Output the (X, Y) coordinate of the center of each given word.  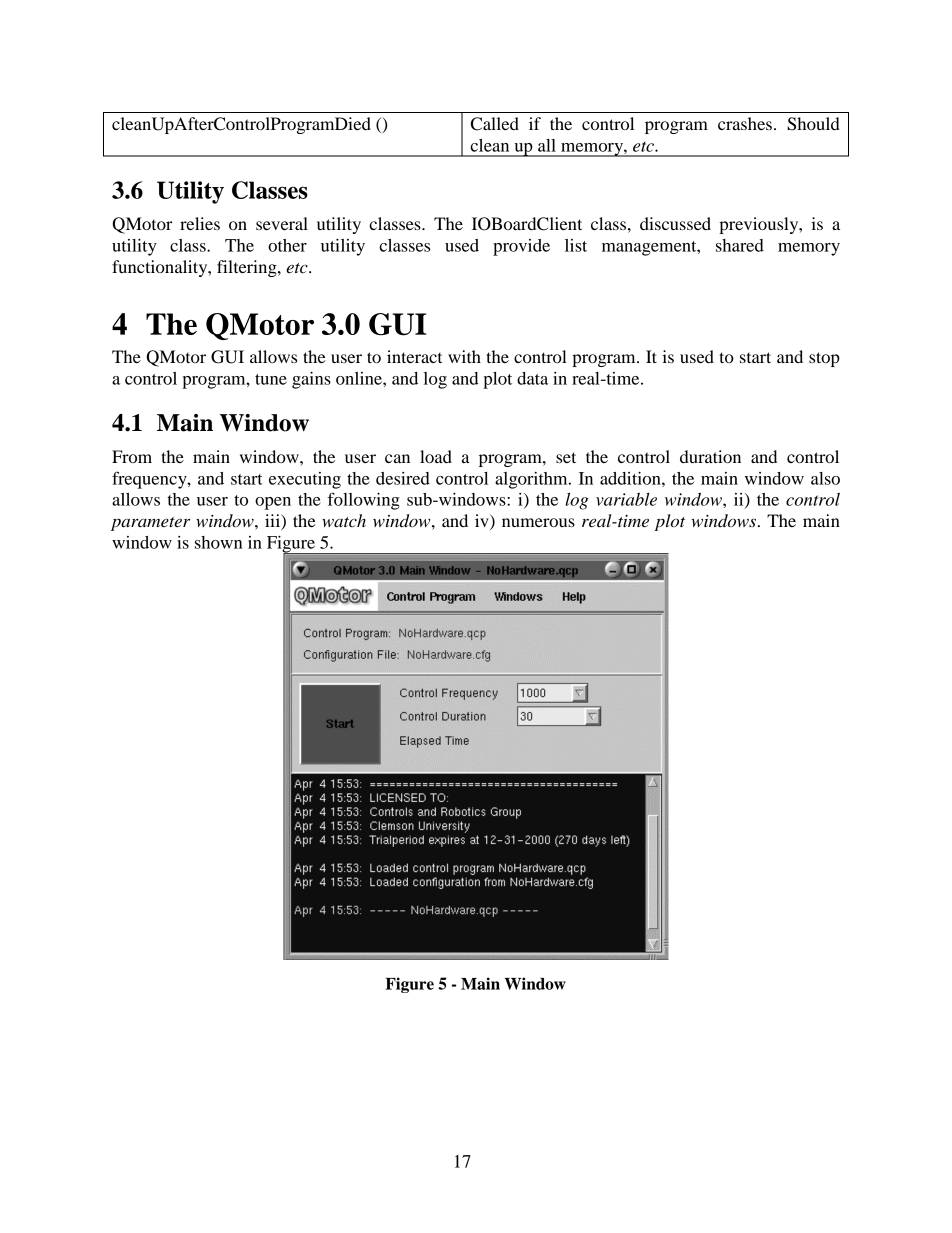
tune (271, 379)
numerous (538, 522)
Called (495, 124)
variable (626, 499)
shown (218, 542)
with (464, 356)
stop (824, 359)
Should (813, 124)
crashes (745, 123)
